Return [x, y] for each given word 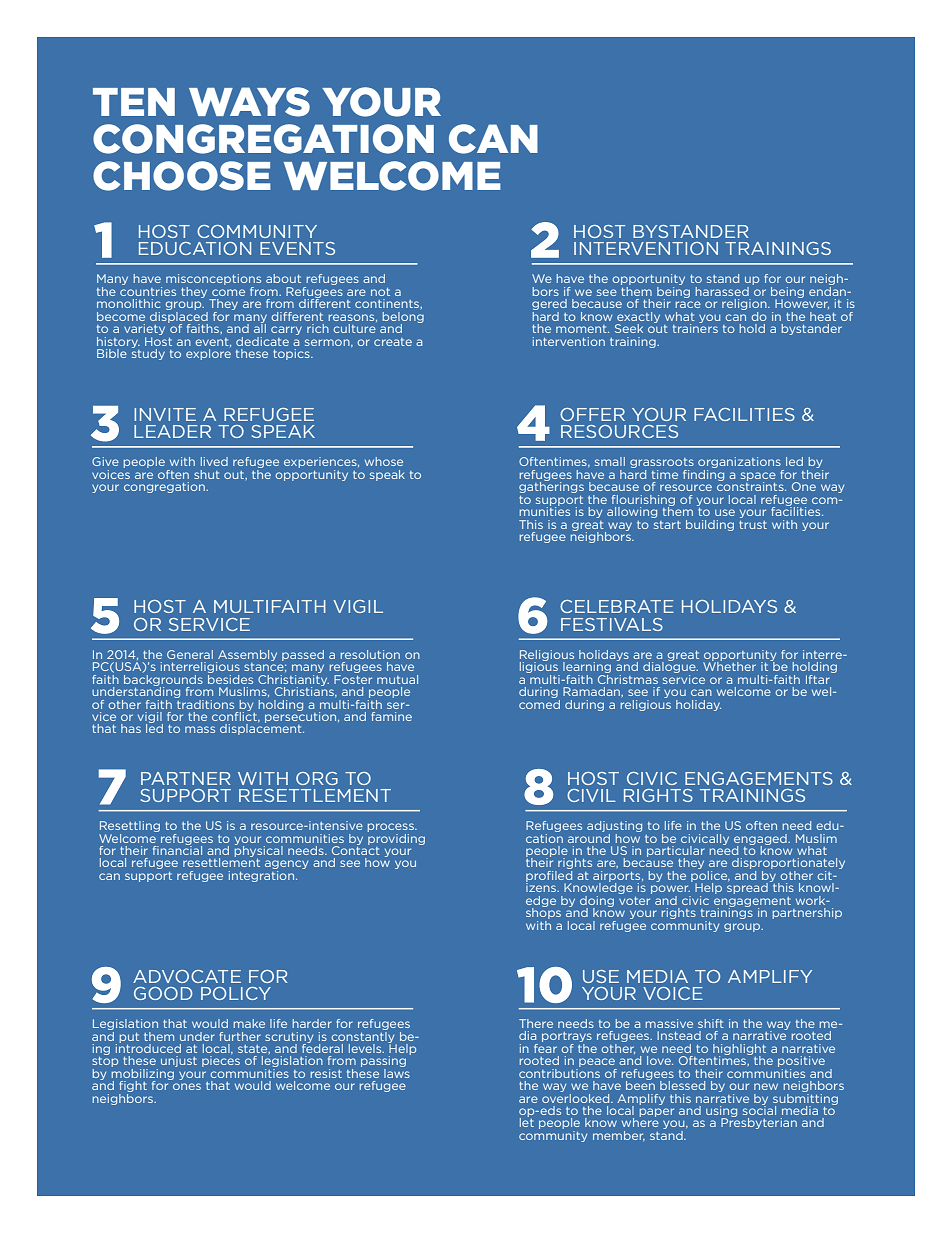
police [710, 876]
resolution [370, 654]
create [393, 342]
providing [396, 838]
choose [182, 176]
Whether [729, 665]
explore [208, 354]
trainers [695, 327]
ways [249, 102]
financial [177, 849]
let [527, 1121]
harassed [722, 291]
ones [187, 1086]
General [190, 654]
